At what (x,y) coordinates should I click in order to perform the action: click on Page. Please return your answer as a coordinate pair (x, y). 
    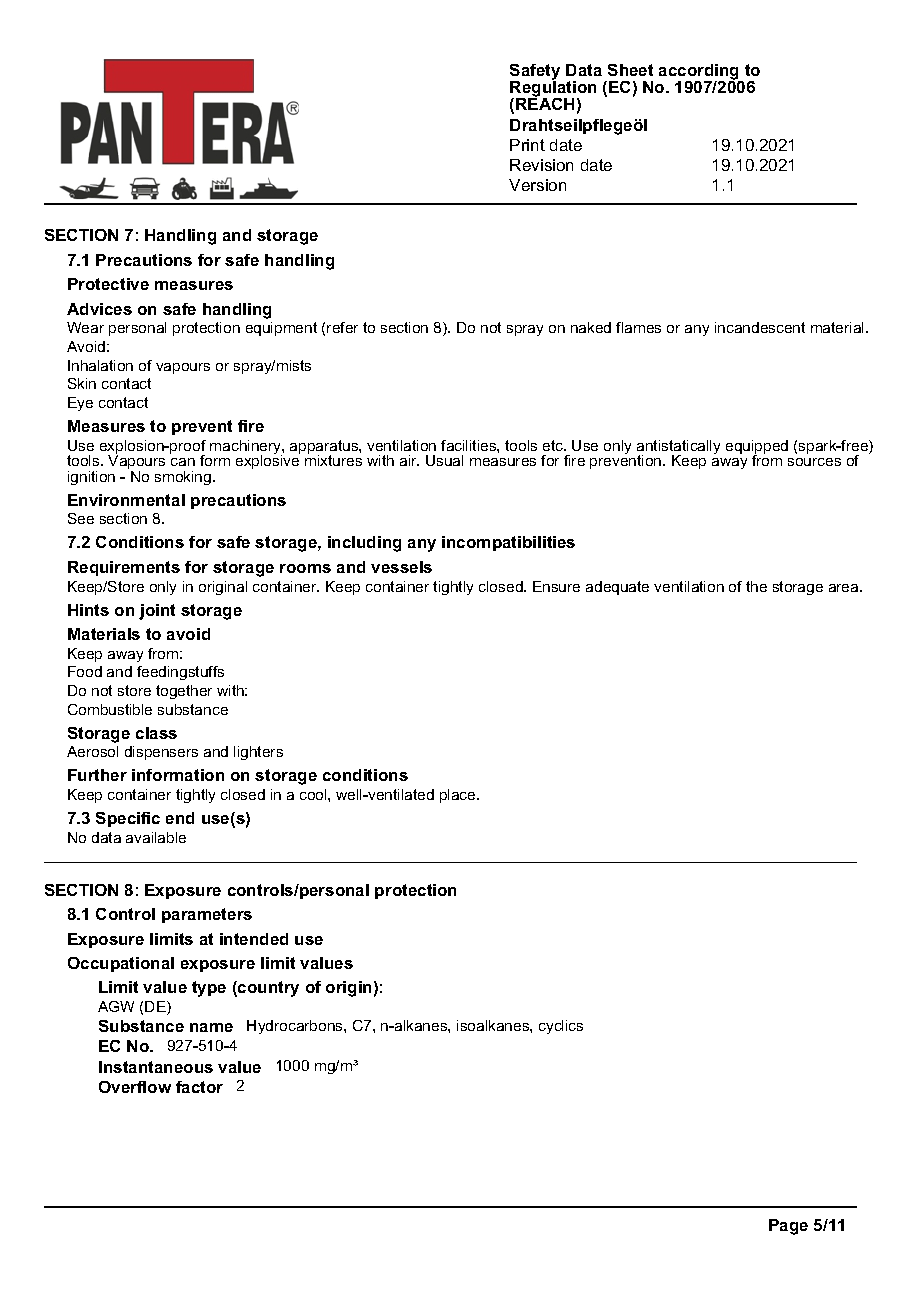
    Looking at the image, I should click on (788, 1227).
